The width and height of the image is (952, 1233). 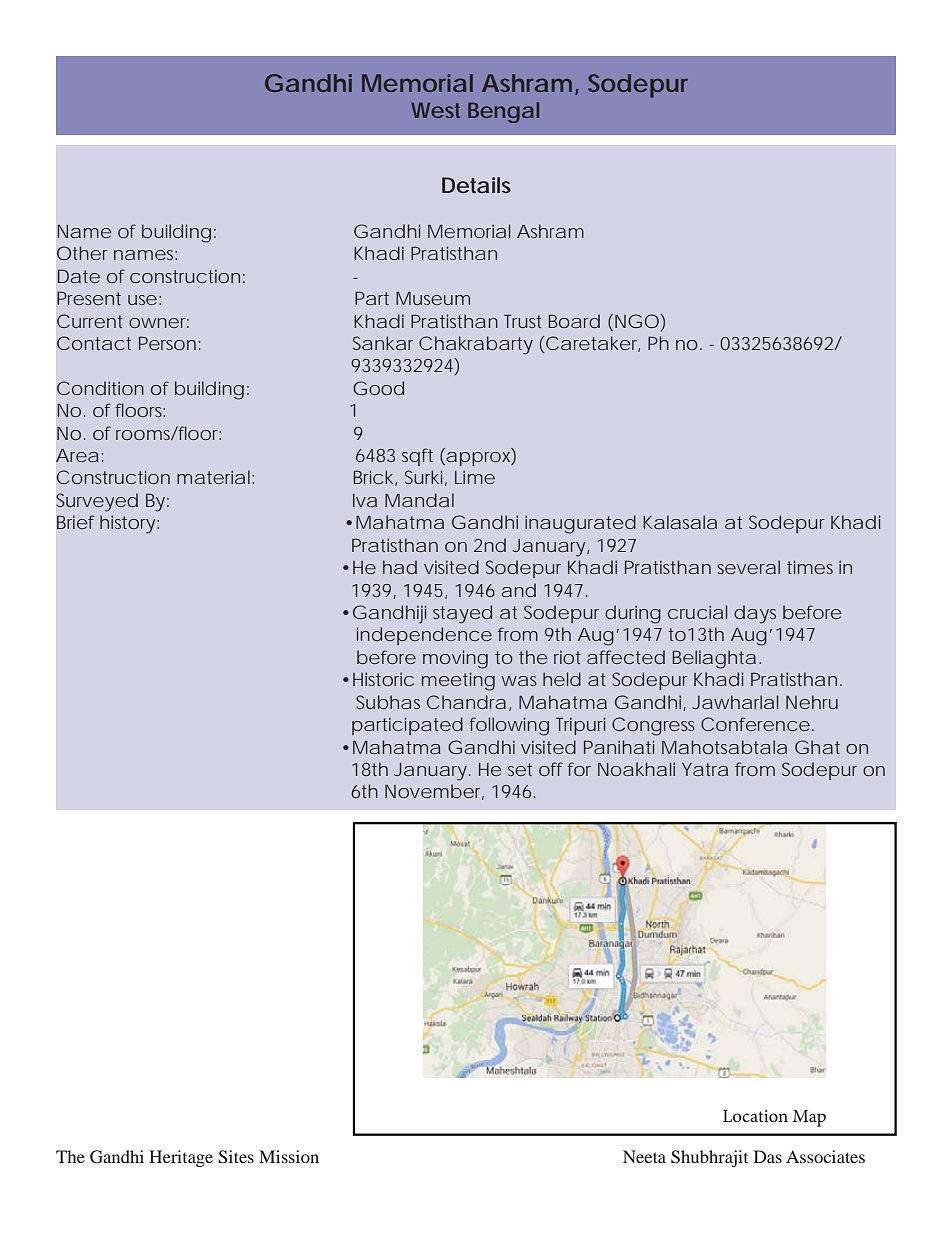 I want to click on Other, so click(x=82, y=253).
